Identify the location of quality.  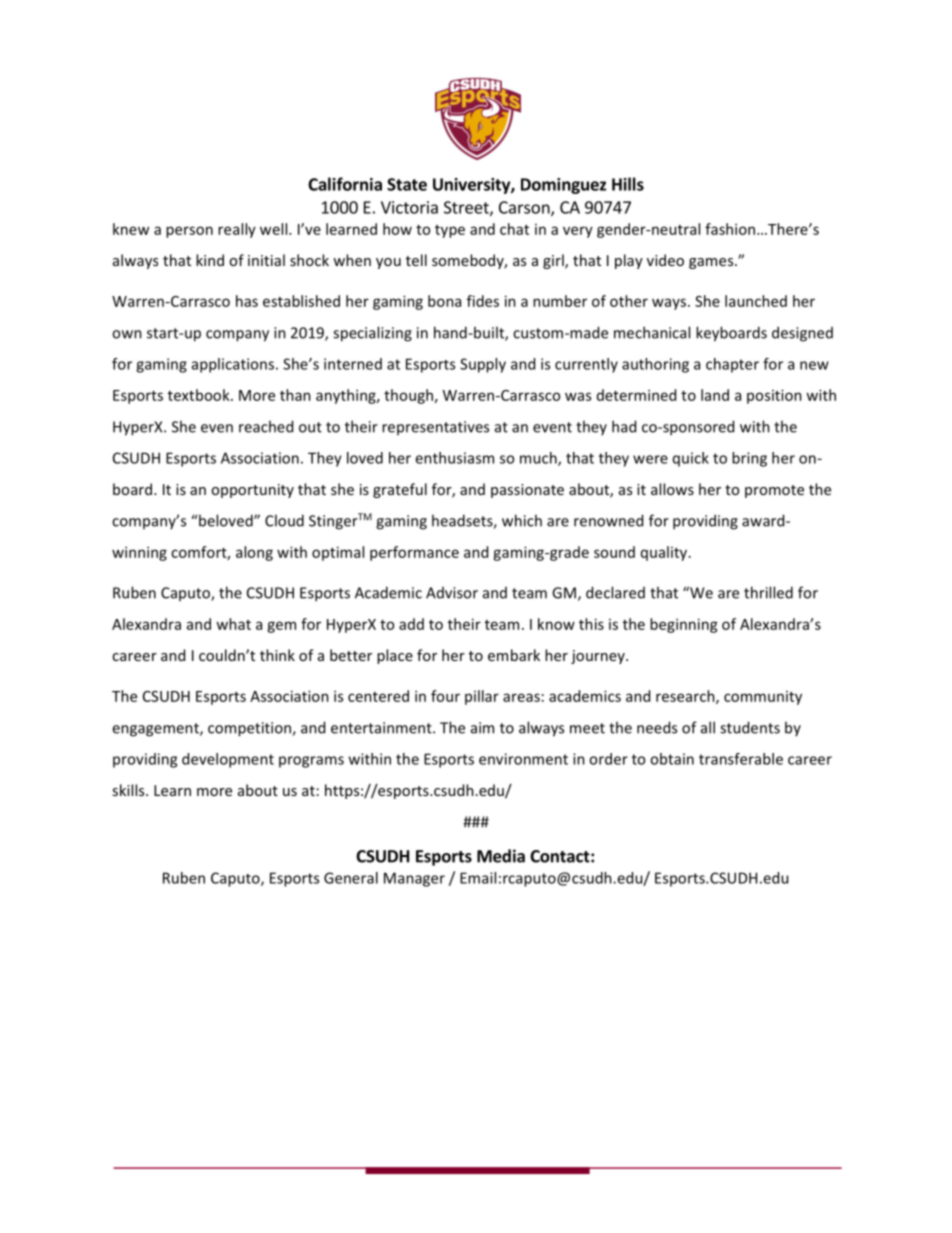
(665, 553).
